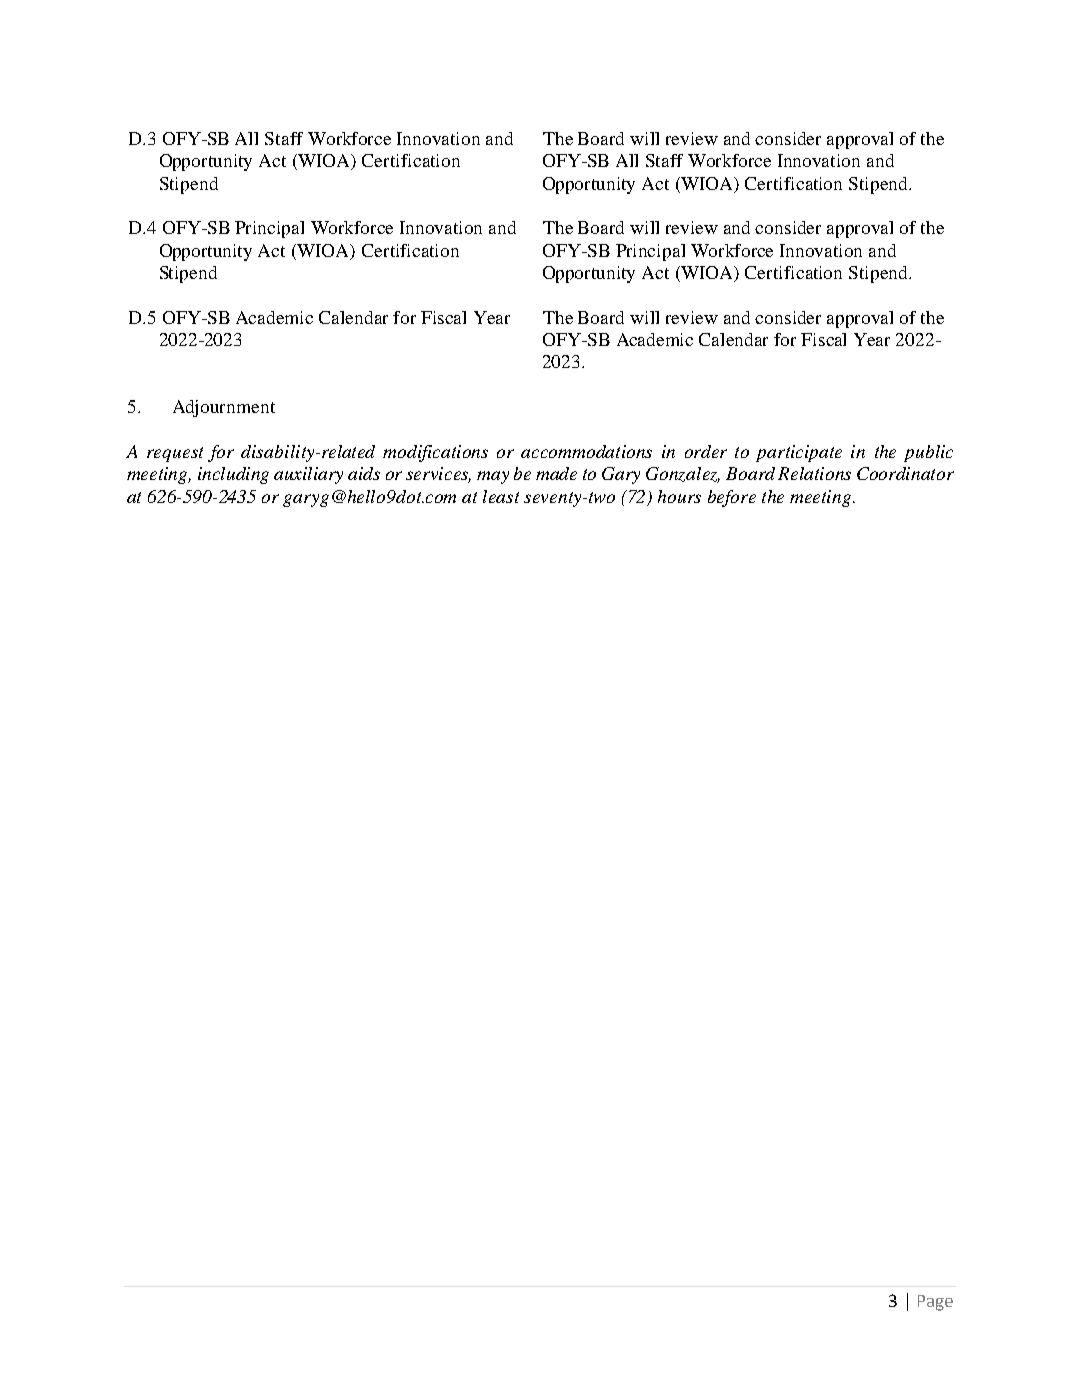 Image resolution: width=1081 pixels, height=1400 pixels. Describe the element at coordinates (679, 496) in the screenshot. I see `hours` at that location.
